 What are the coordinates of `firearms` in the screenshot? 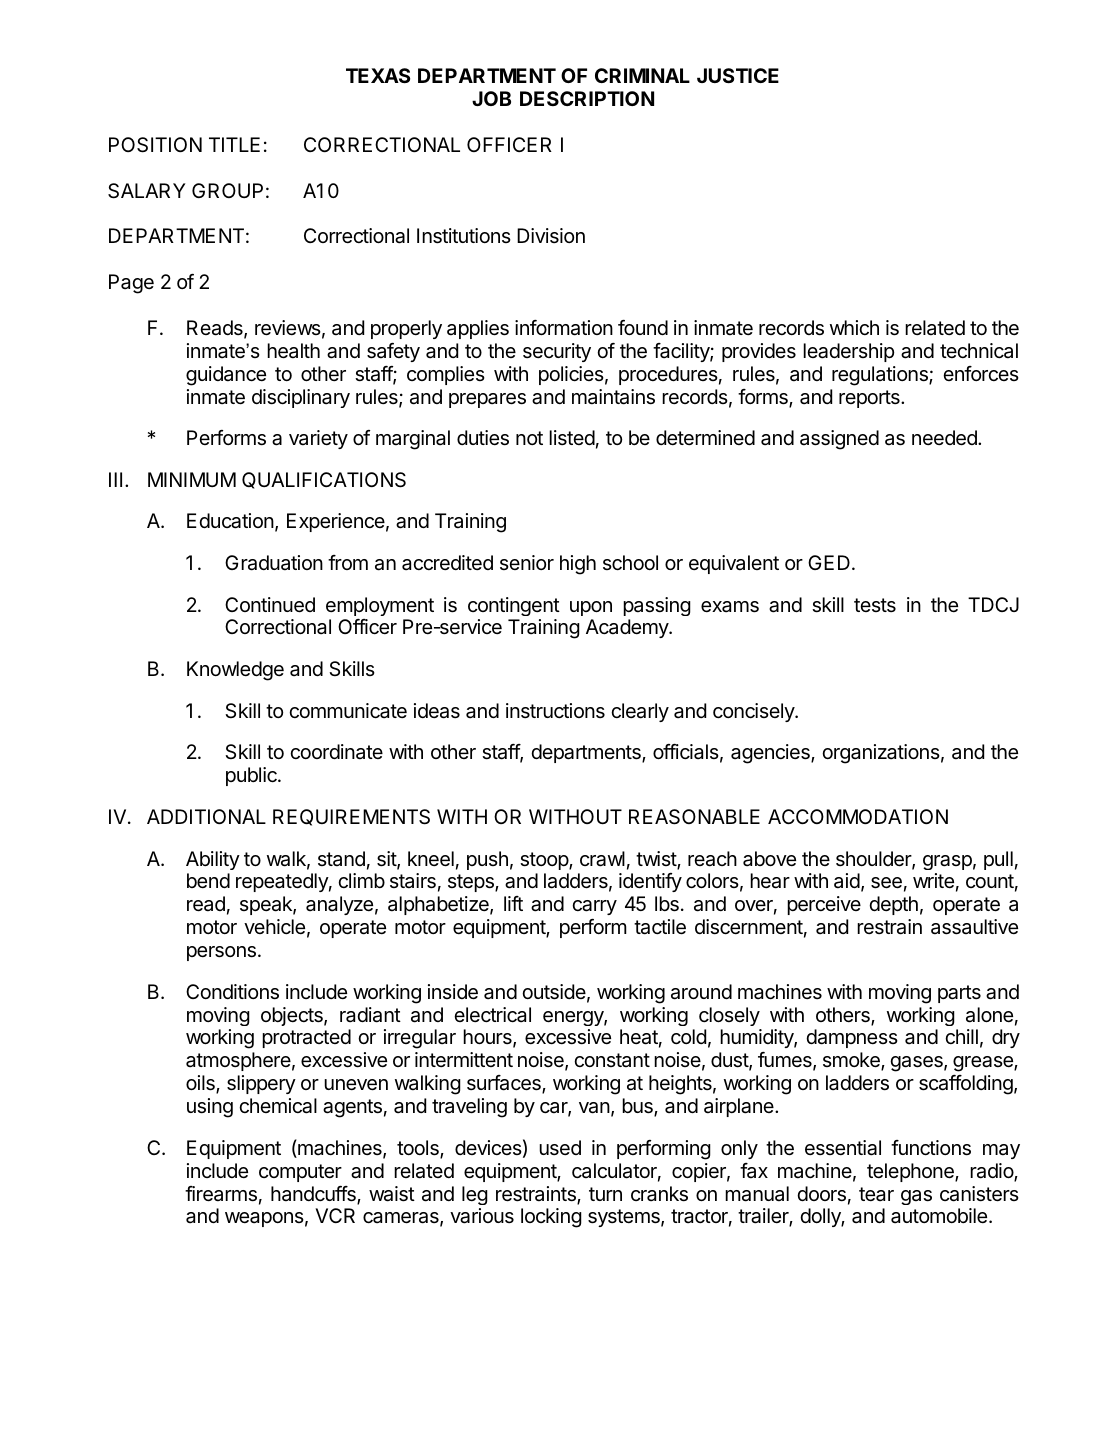 It's located at (221, 1194).
